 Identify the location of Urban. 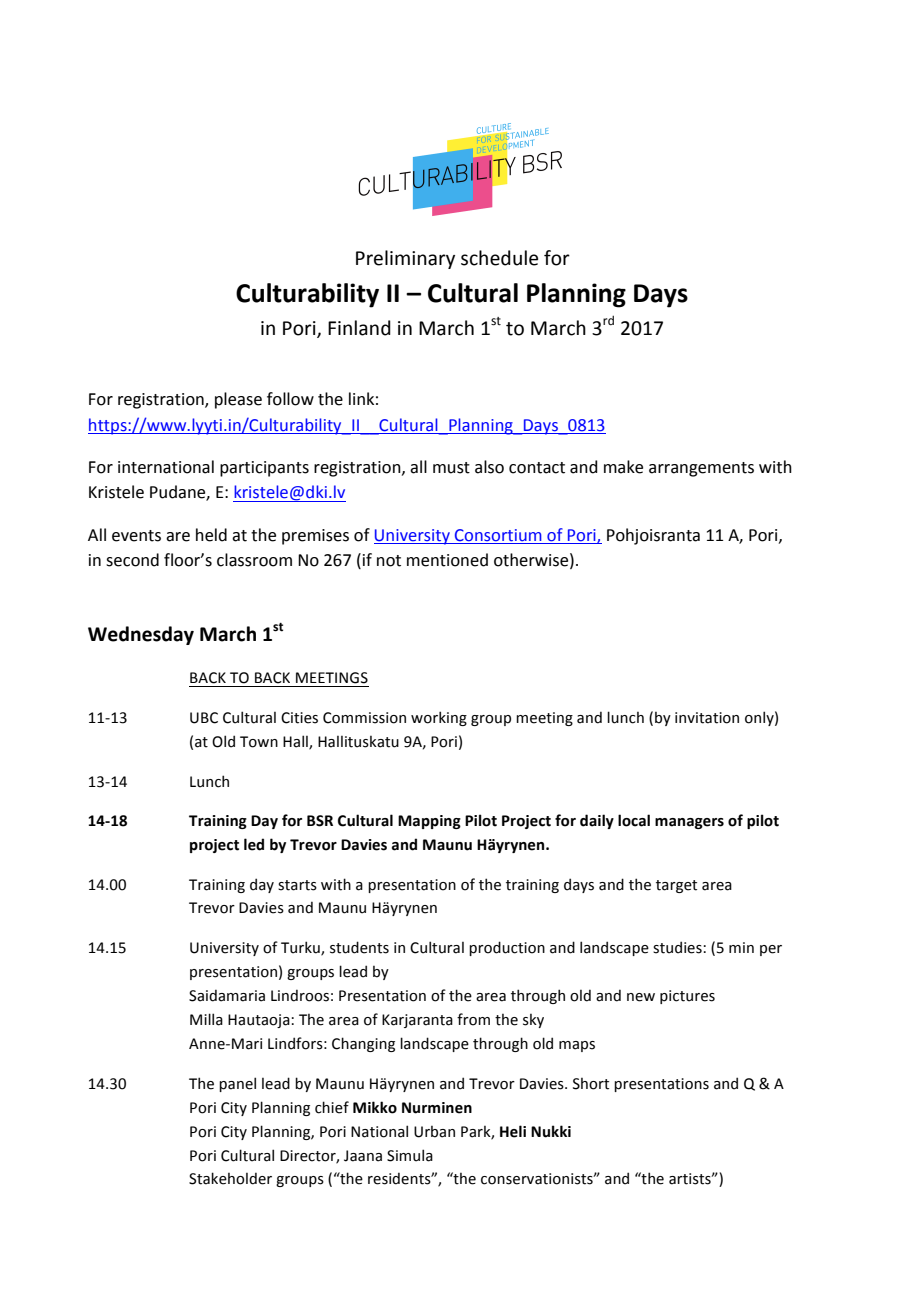
(434, 1132).
